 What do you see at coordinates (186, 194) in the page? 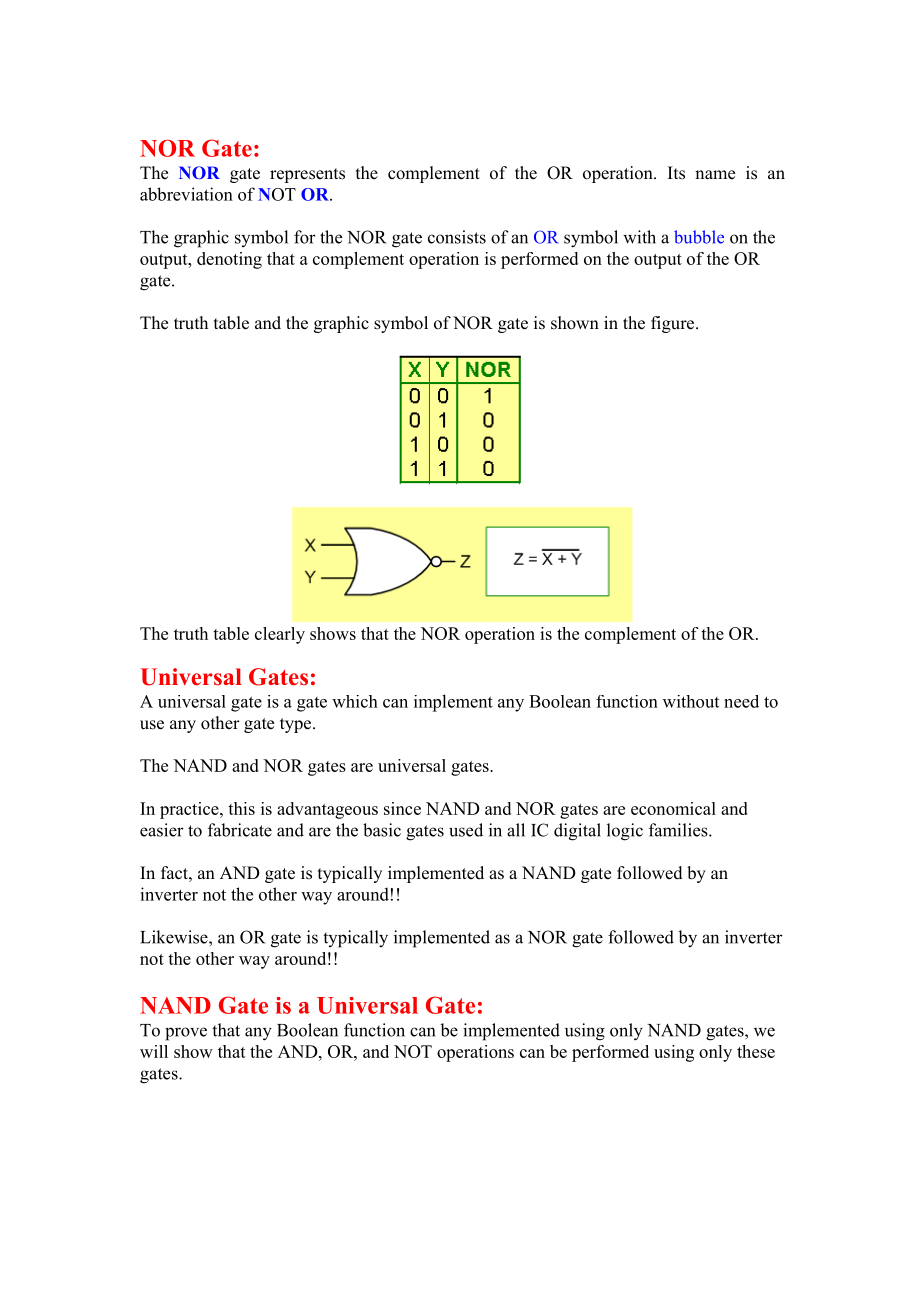
I see `abbreviation` at bounding box center [186, 194].
